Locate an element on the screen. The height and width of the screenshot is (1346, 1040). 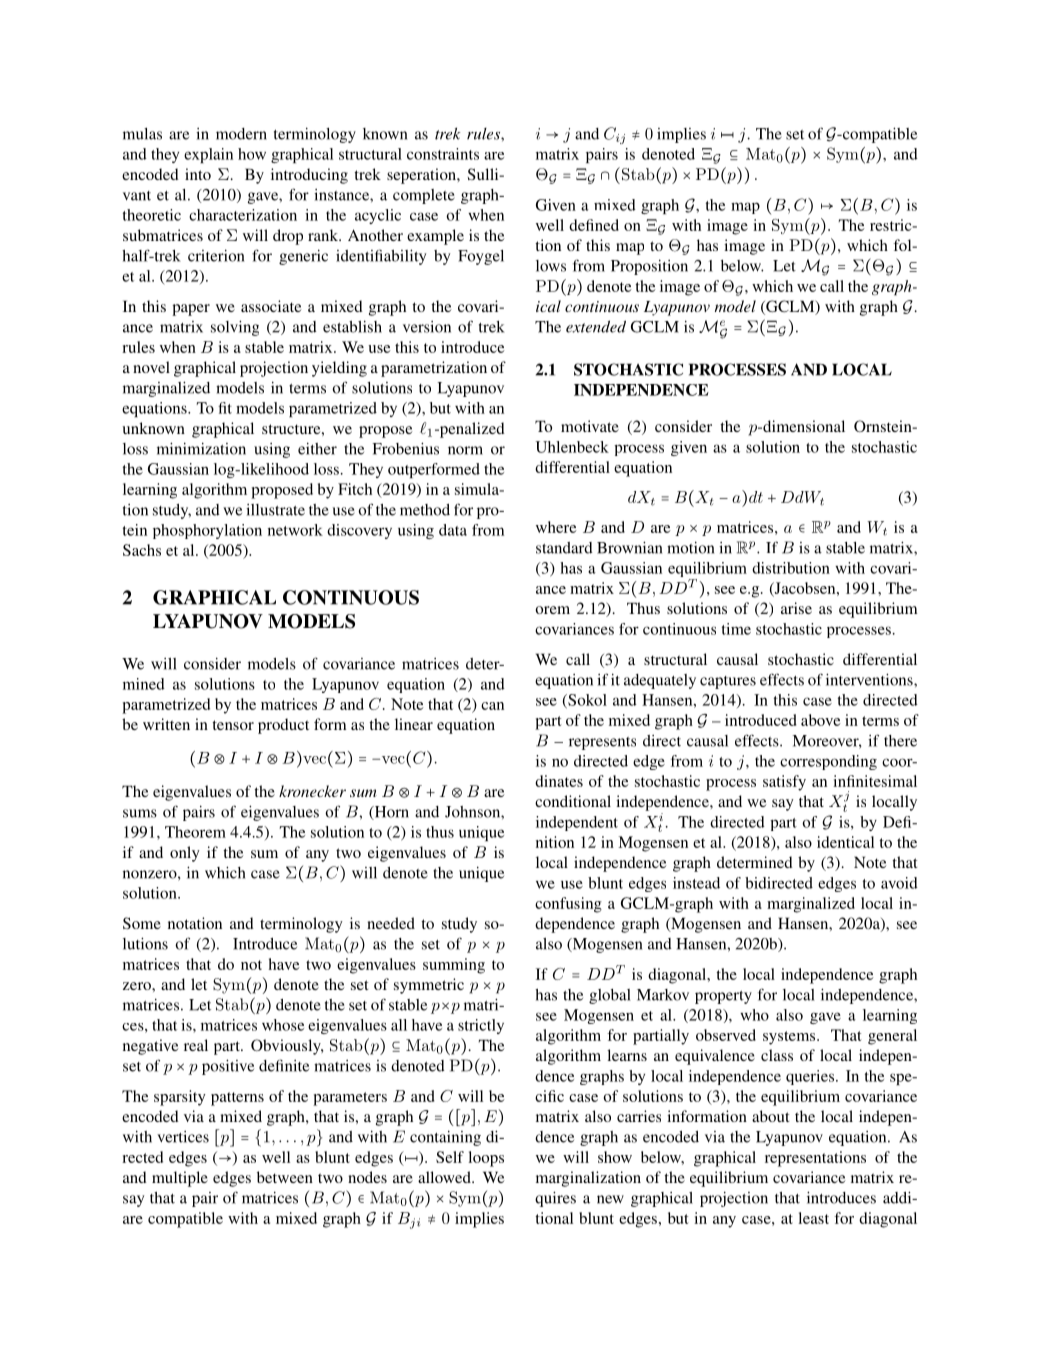
loops is located at coordinates (486, 1159).
